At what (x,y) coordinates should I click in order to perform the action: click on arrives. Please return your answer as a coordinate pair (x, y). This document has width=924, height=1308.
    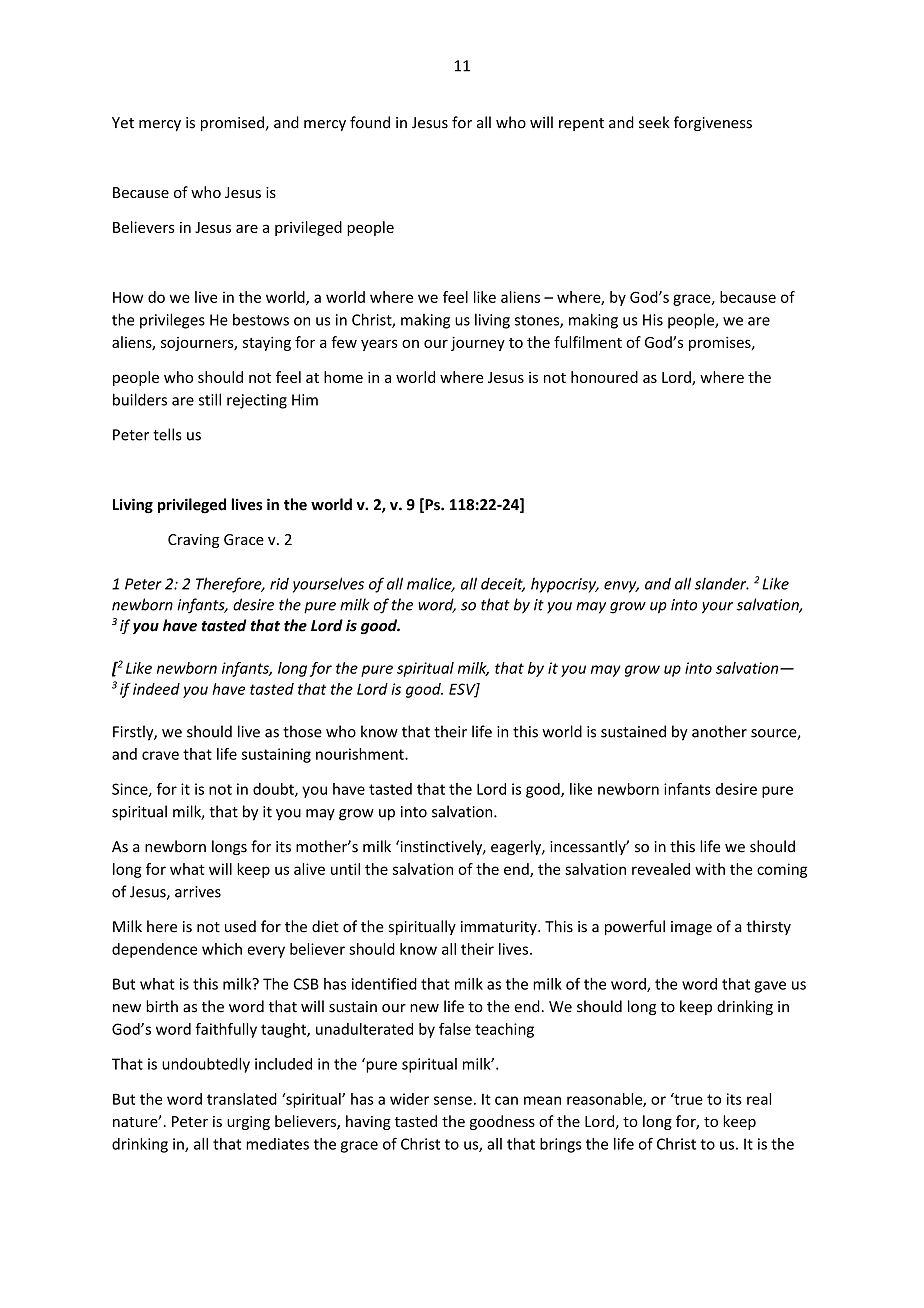
    Looking at the image, I should click on (198, 892).
